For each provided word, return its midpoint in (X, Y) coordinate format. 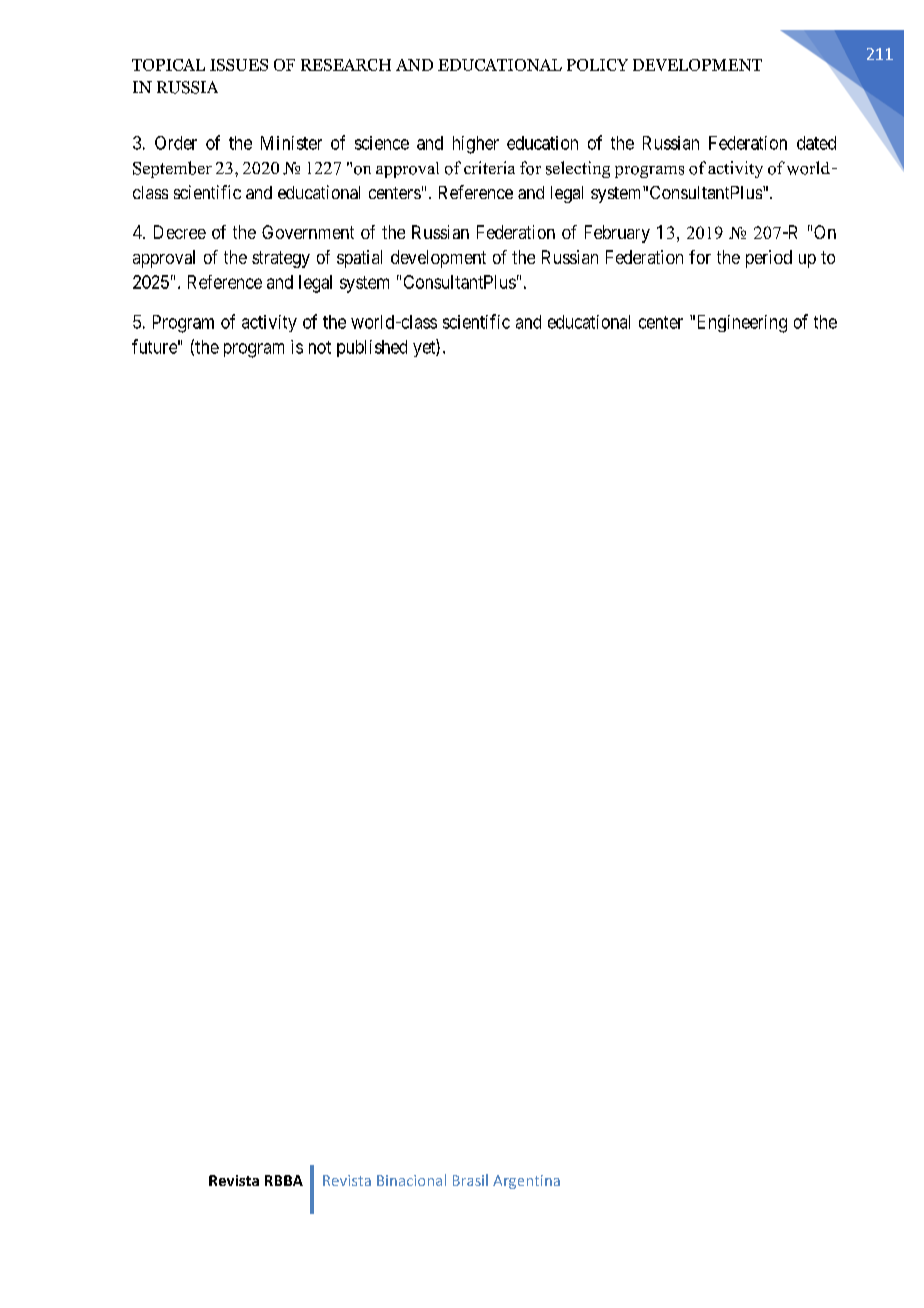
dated (816, 143)
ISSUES (239, 65)
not (320, 347)
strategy (281, 259)
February (617, 234)
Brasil (470, 1180)
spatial (359, 259)
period (769, 259)
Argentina (526, 1182)
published (372, 348)
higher (476, 145)
